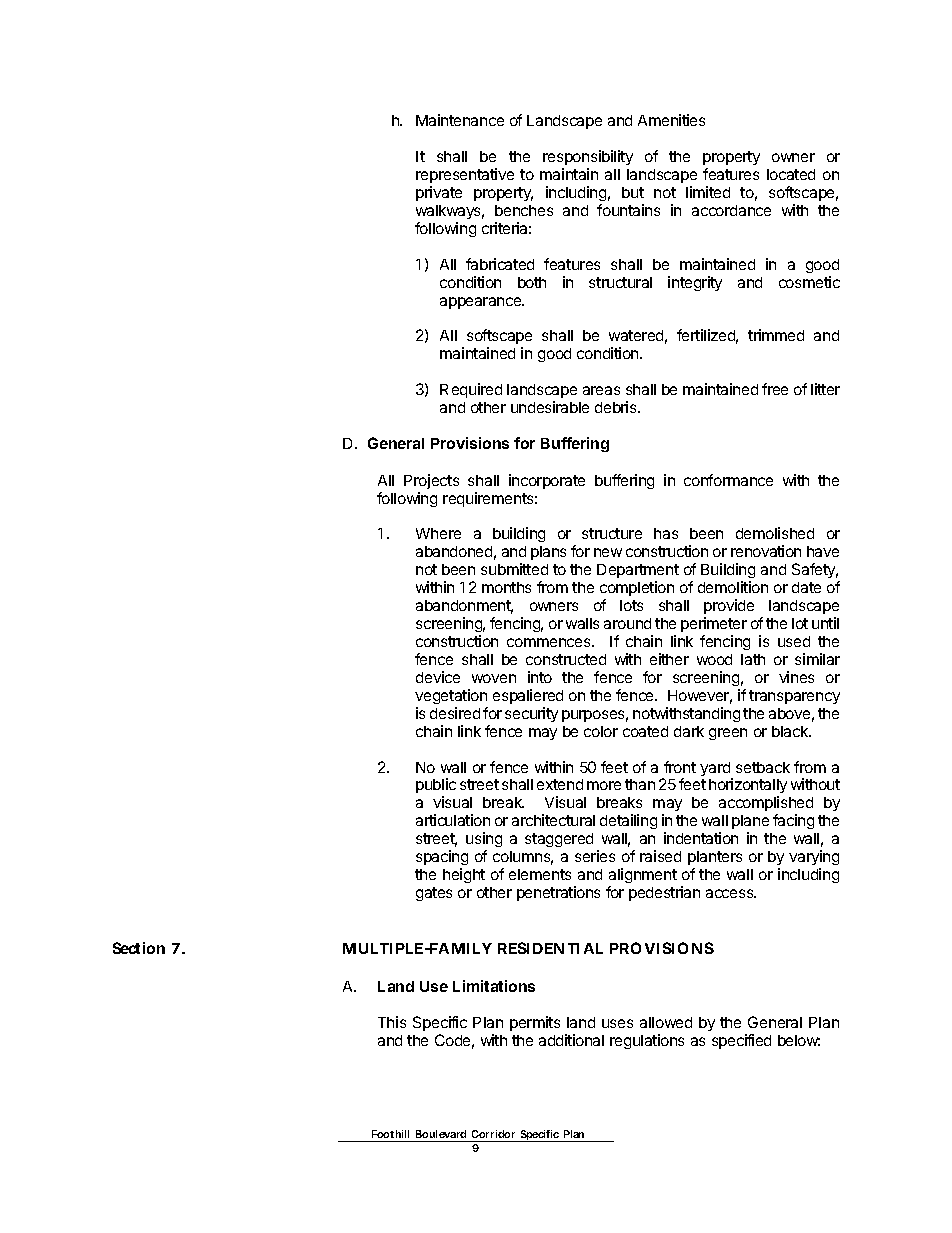 This screenshot has height=1233, width=952. What do you see at coordinates (728, 480) in the screenshot?
I see `conformance` at bounding box center [728, 480].
